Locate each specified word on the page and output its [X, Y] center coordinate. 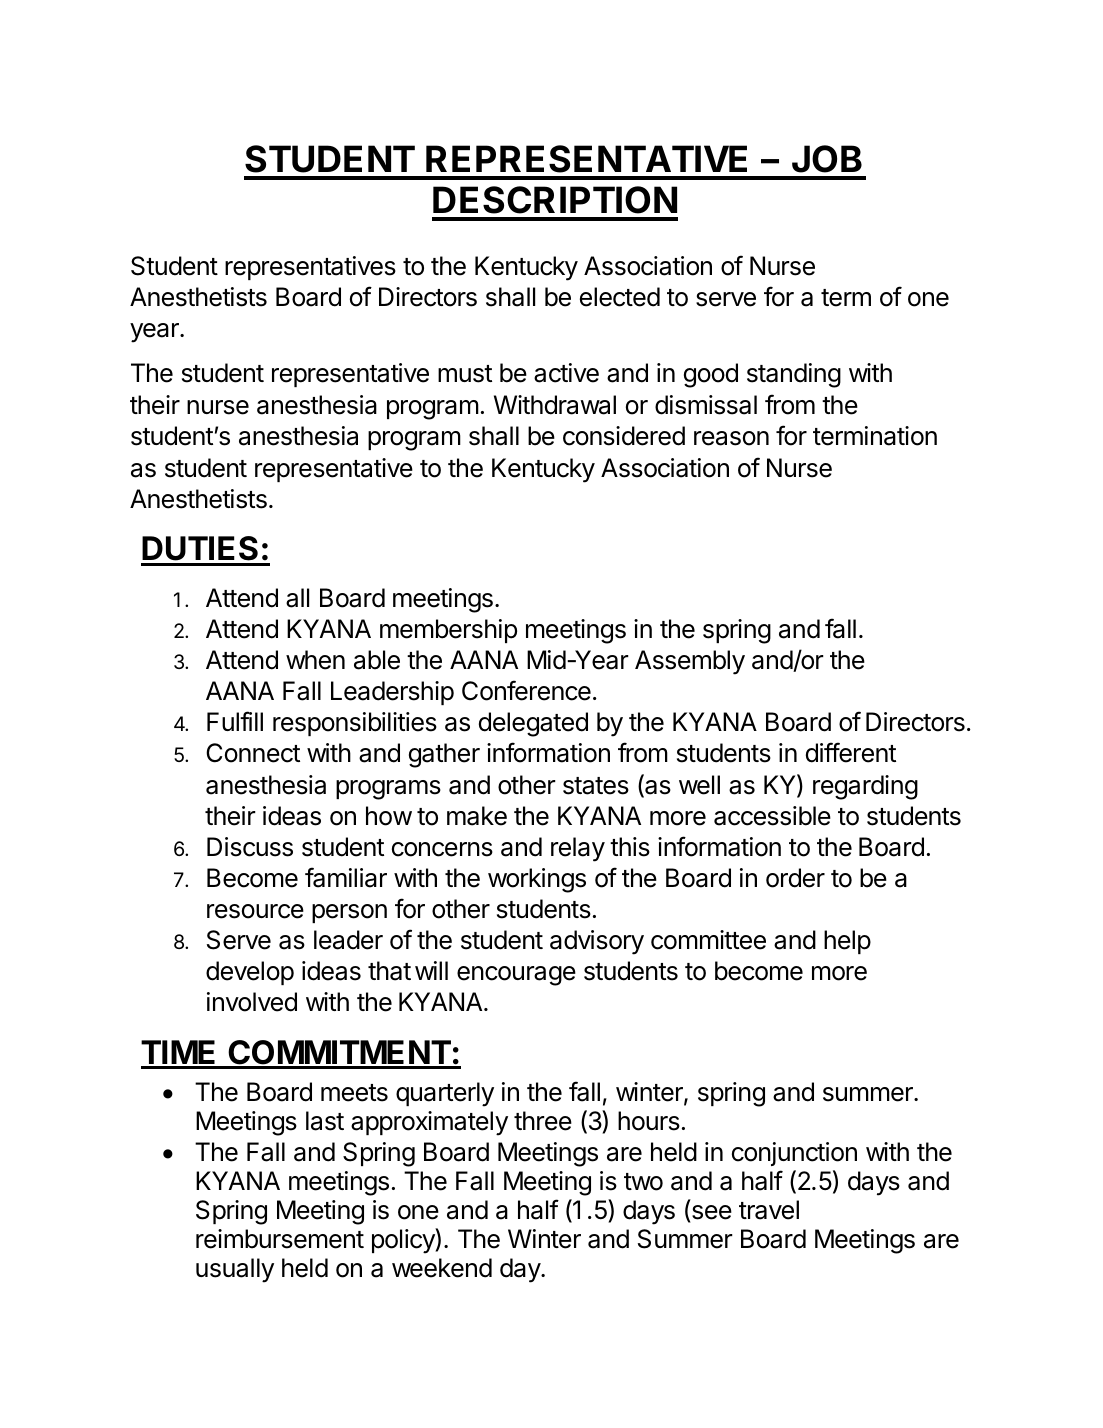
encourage [516, 976]
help [847, 942]
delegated [533, 724]
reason [731, 438]
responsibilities [355, 724]
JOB [827, 159]
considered [624, 436]
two [643, 1182]
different [851, 752]
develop [250, 973]
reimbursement [280, 1239]
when [315, 660]
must [465, 374]
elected [620, 297]
